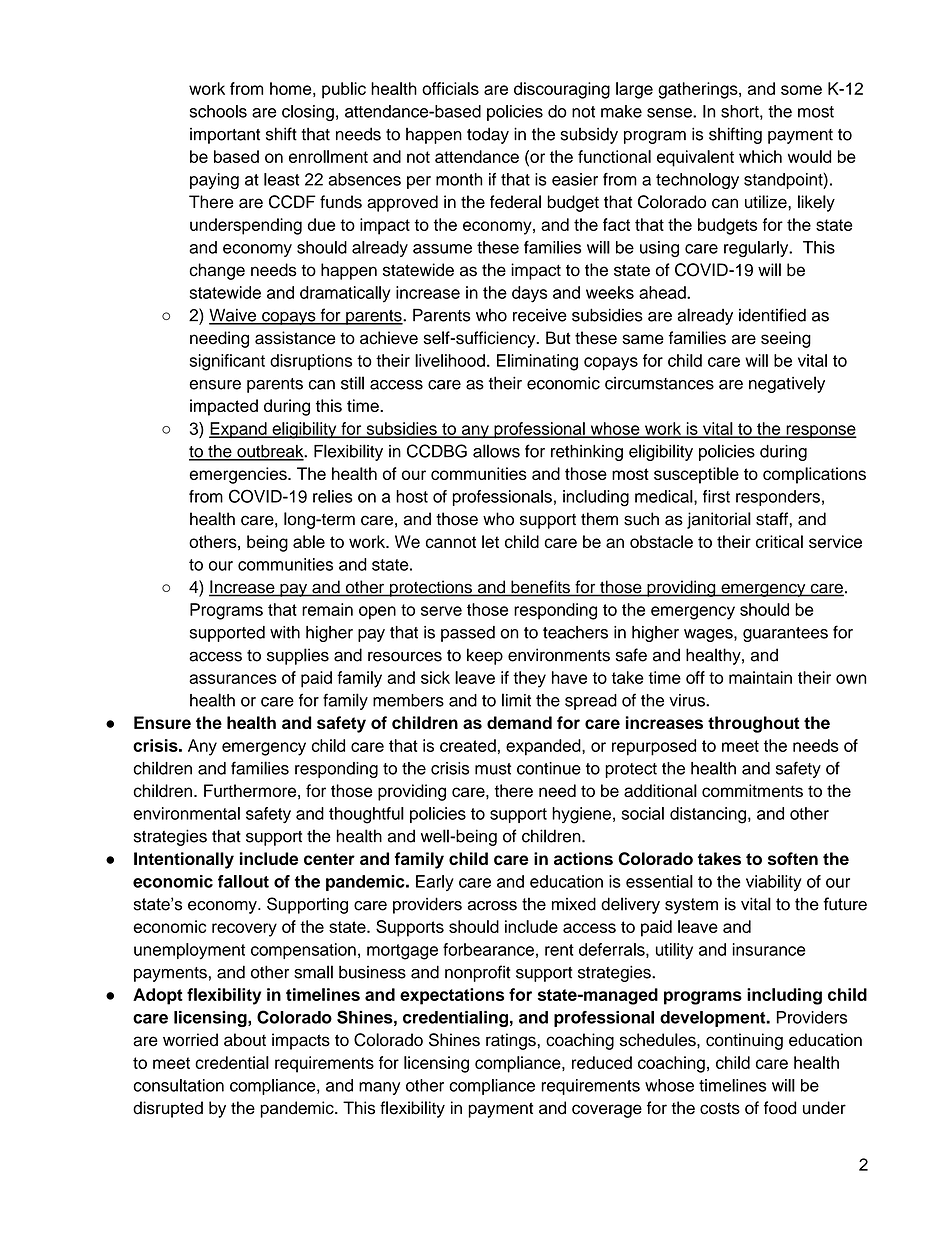 Image resolution: width=952 pixels, height=1233 pixels. Describe the element at coordinates (488, 135) in the page. I see `today` at that location.
